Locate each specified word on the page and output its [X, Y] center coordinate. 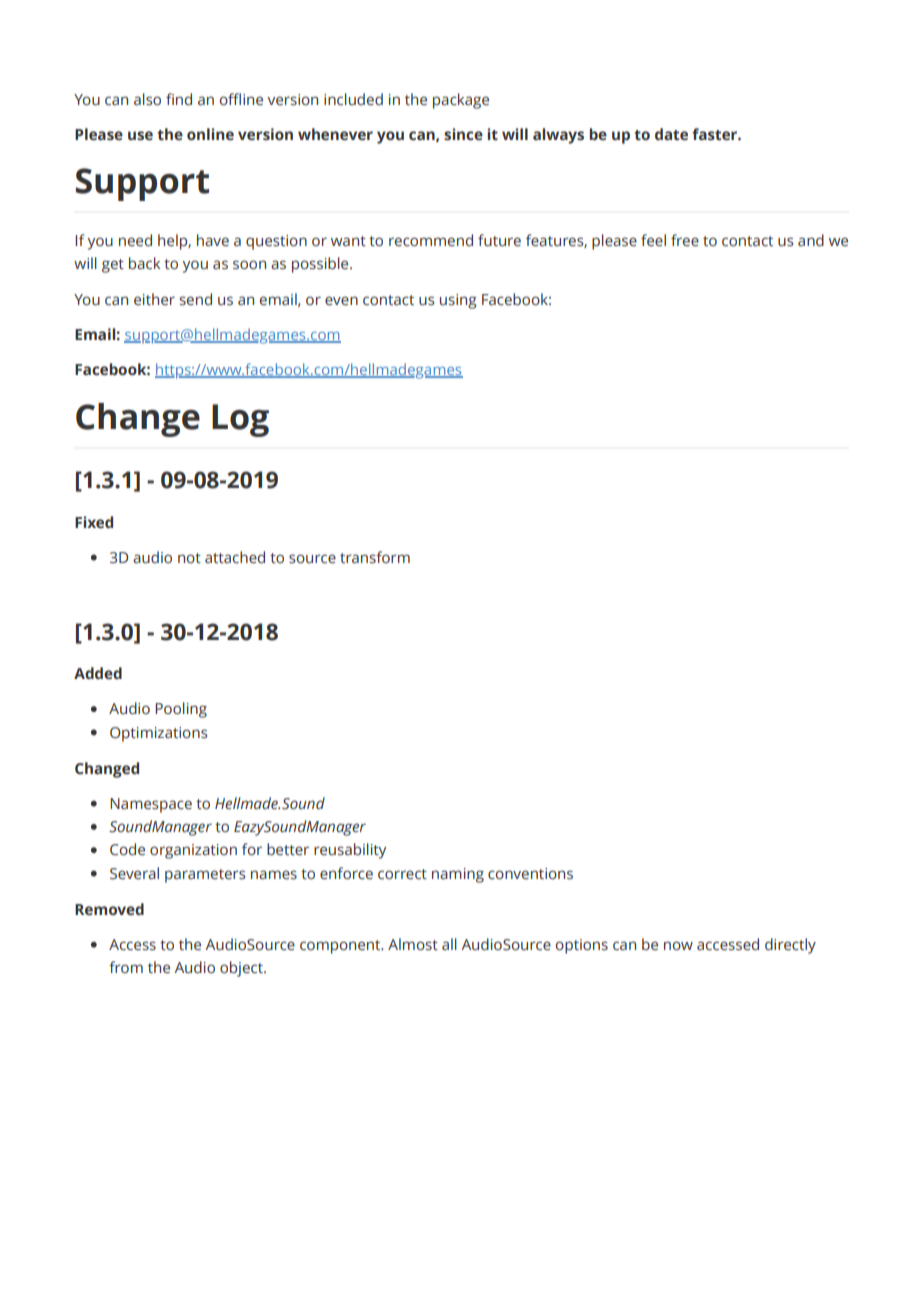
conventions [530, 874]
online [210, 134]
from [126, 967]
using [458, 301]
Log [240, 420]
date [671, 134]
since [463, 134]
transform [375, 557]
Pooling [181, 710]
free [685, 240]
